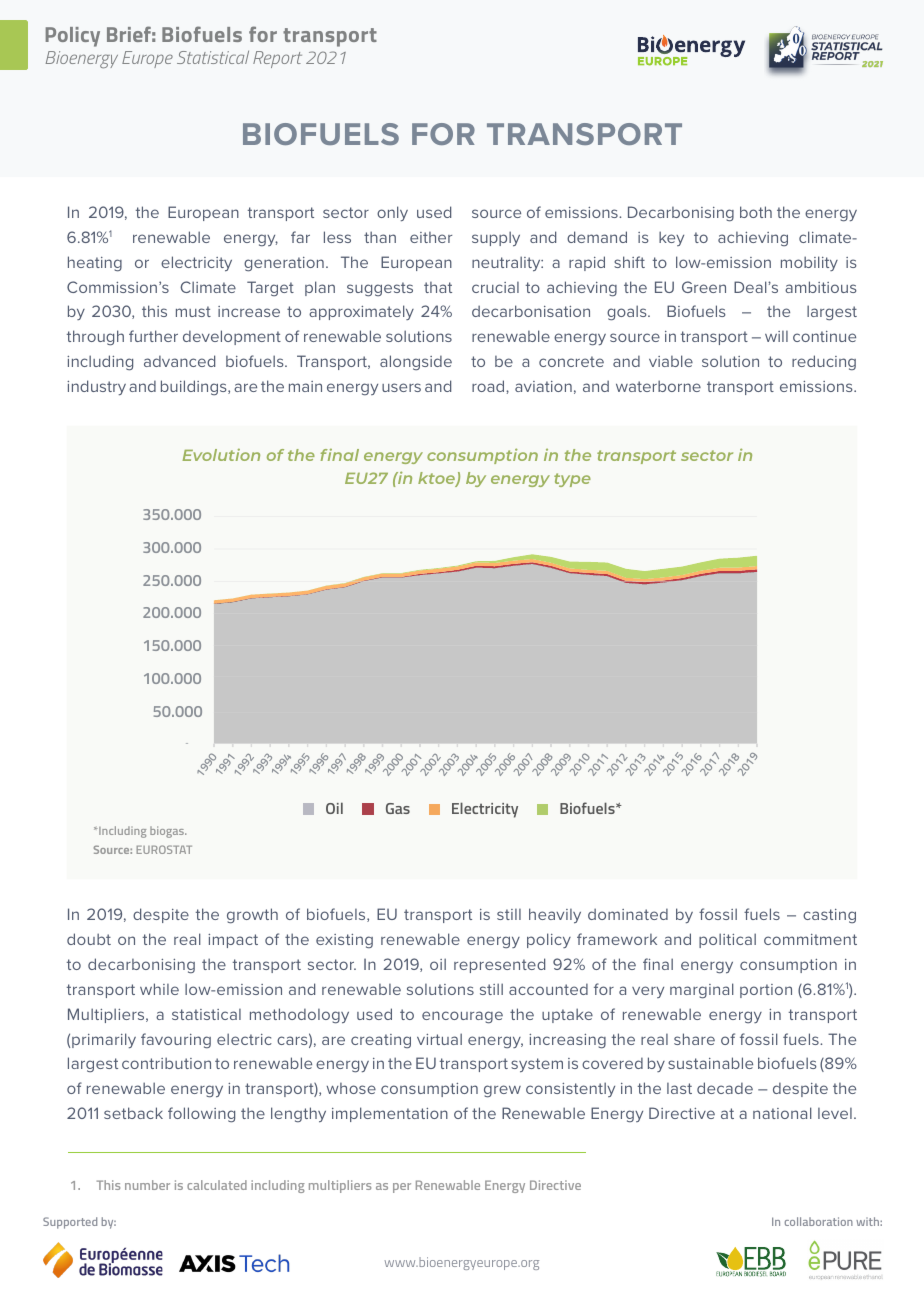 The width and height of the page is (924, 1308). I want to click on Report, so click(277, 59).
